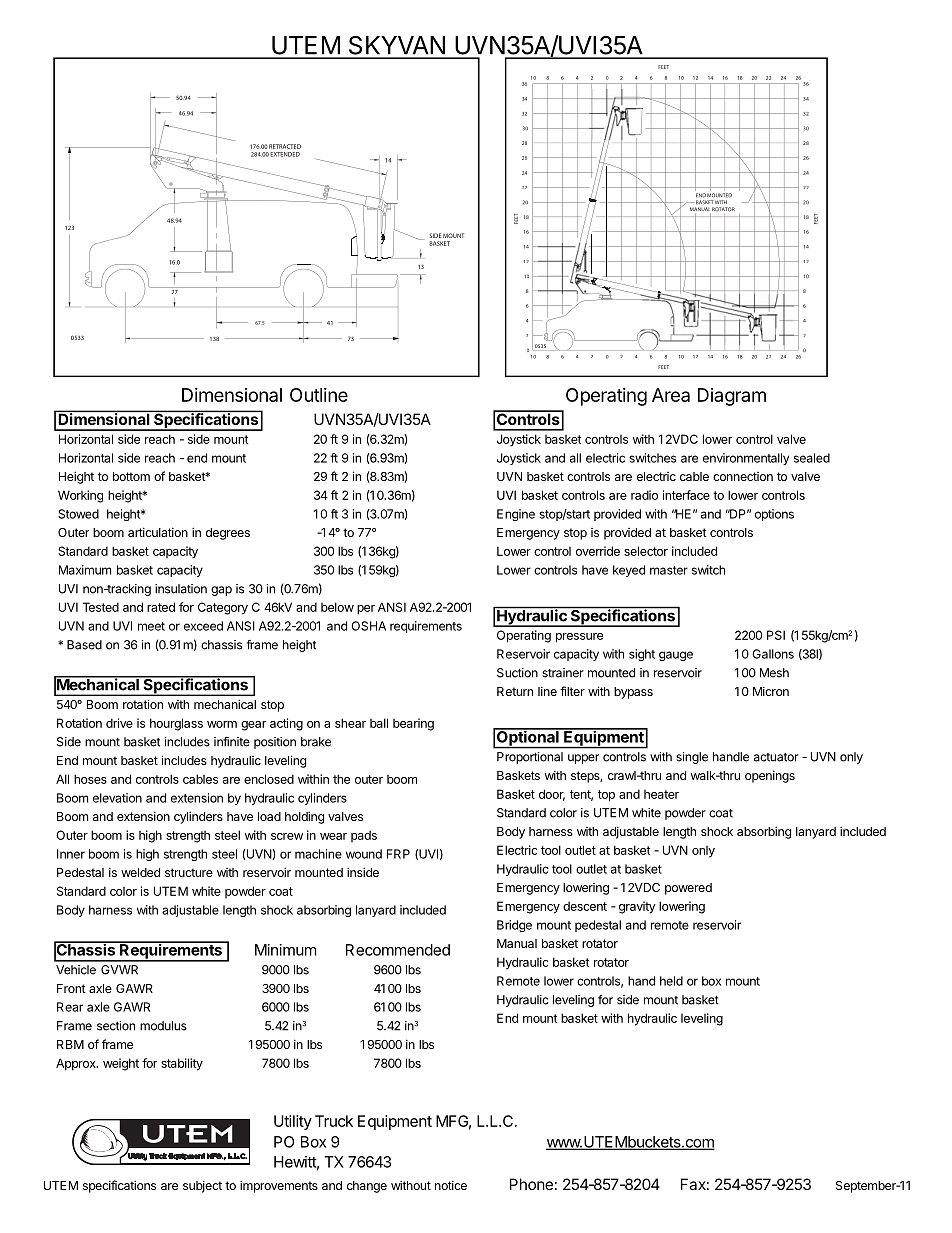  I want to click on heater, so click(661, 794).
